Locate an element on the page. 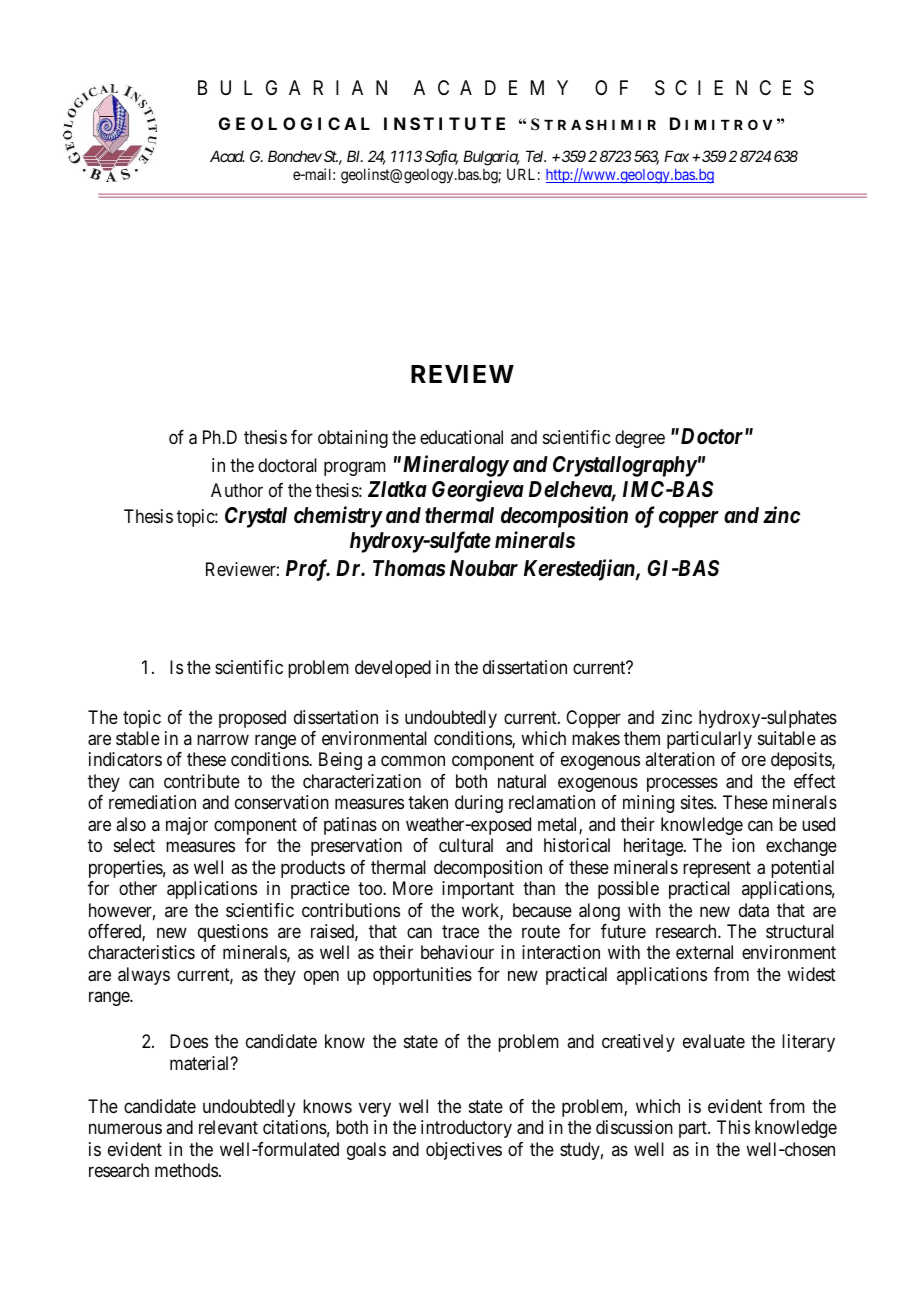 The image size is (924, 1308). Tel is located at coordinates (536, 156).
